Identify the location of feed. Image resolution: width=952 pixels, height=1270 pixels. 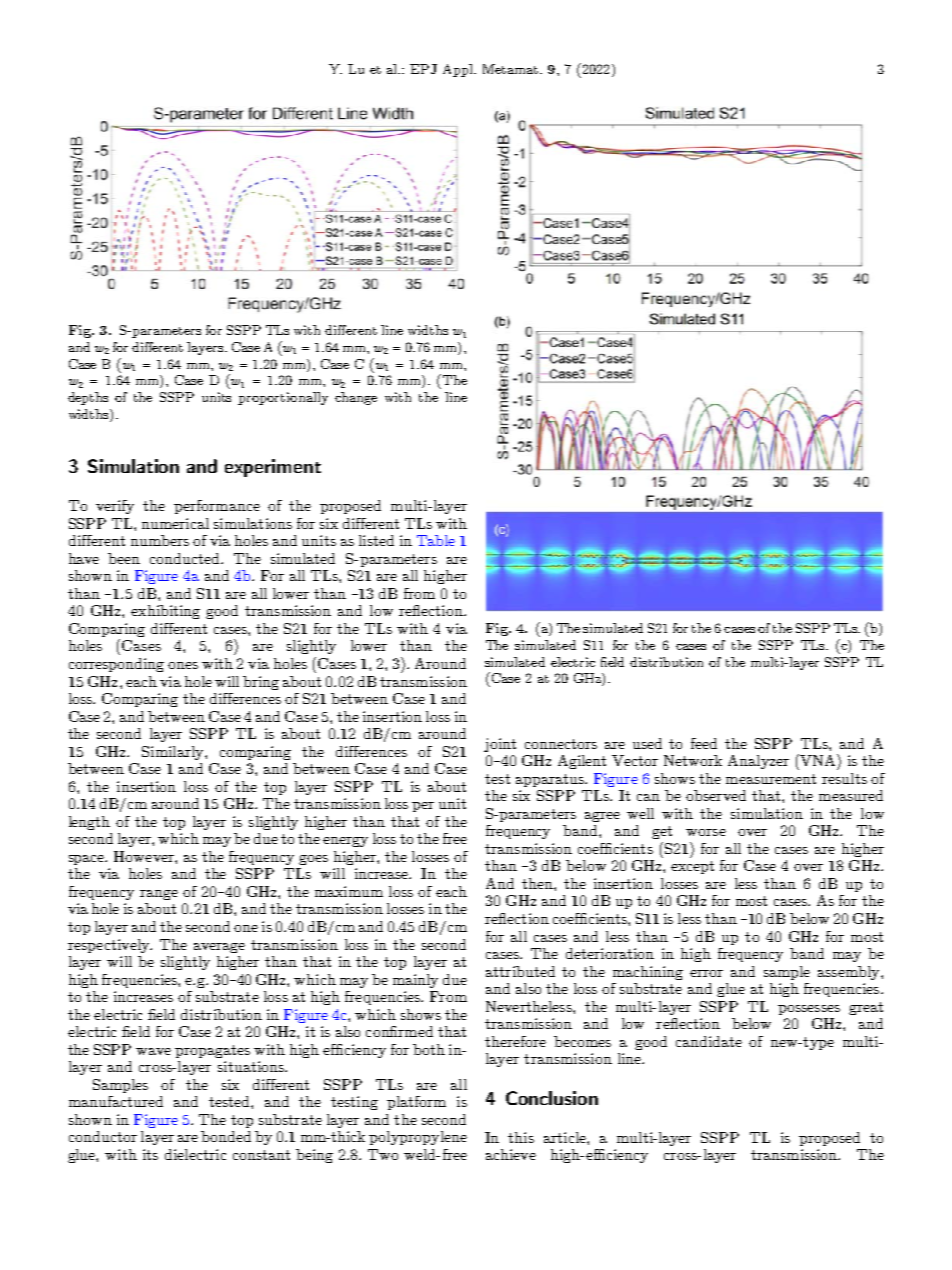
(704, 743).
